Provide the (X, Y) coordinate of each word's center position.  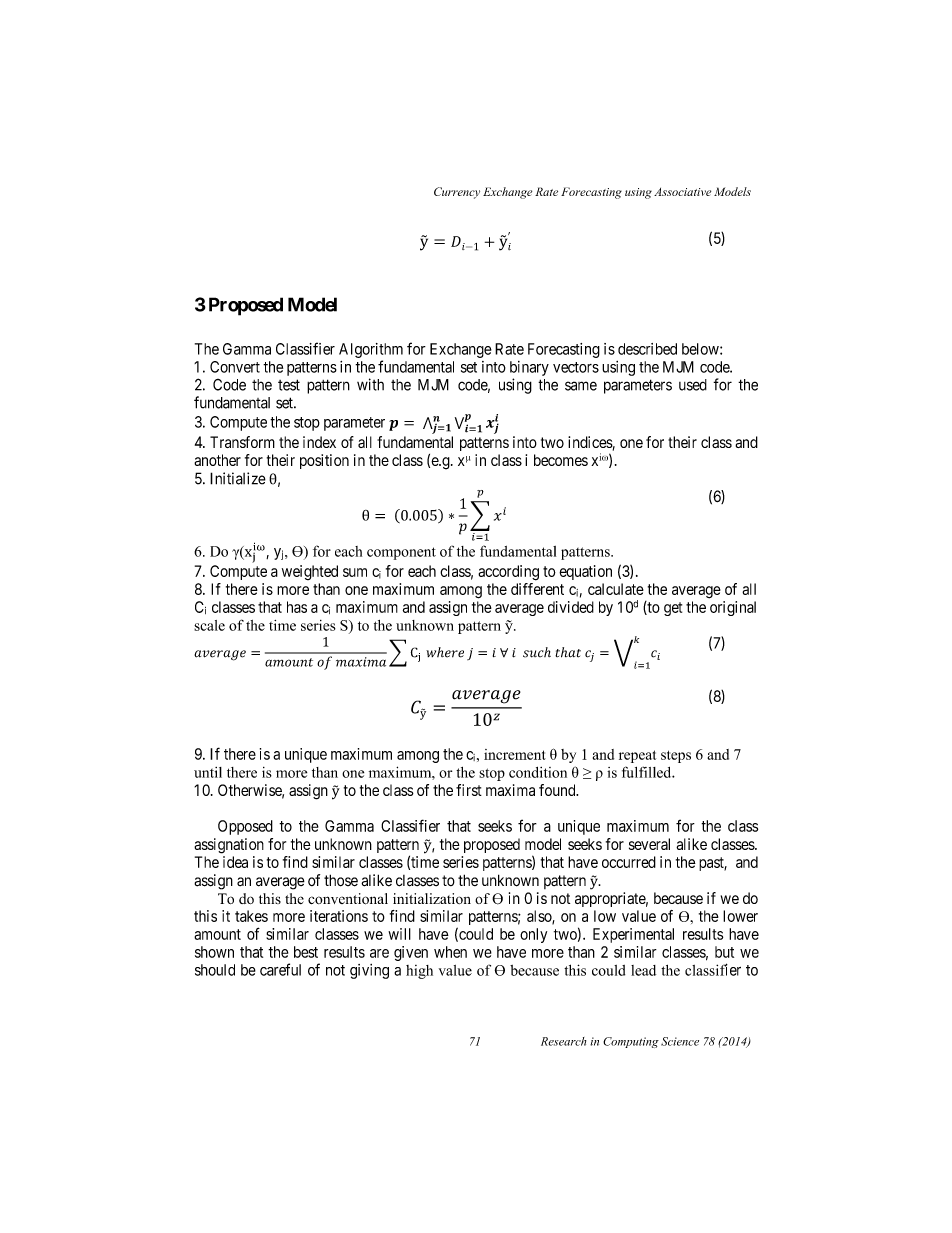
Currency (457, 193)
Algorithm (371, 350)
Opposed (245, 827)
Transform (242, 442)
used (693, 385)
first (469, 790)
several (649, 844)
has (297, 607)
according (508, 573)
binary (529, 368)
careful (280, 969)
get (673, 609)
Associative (682, 192)
